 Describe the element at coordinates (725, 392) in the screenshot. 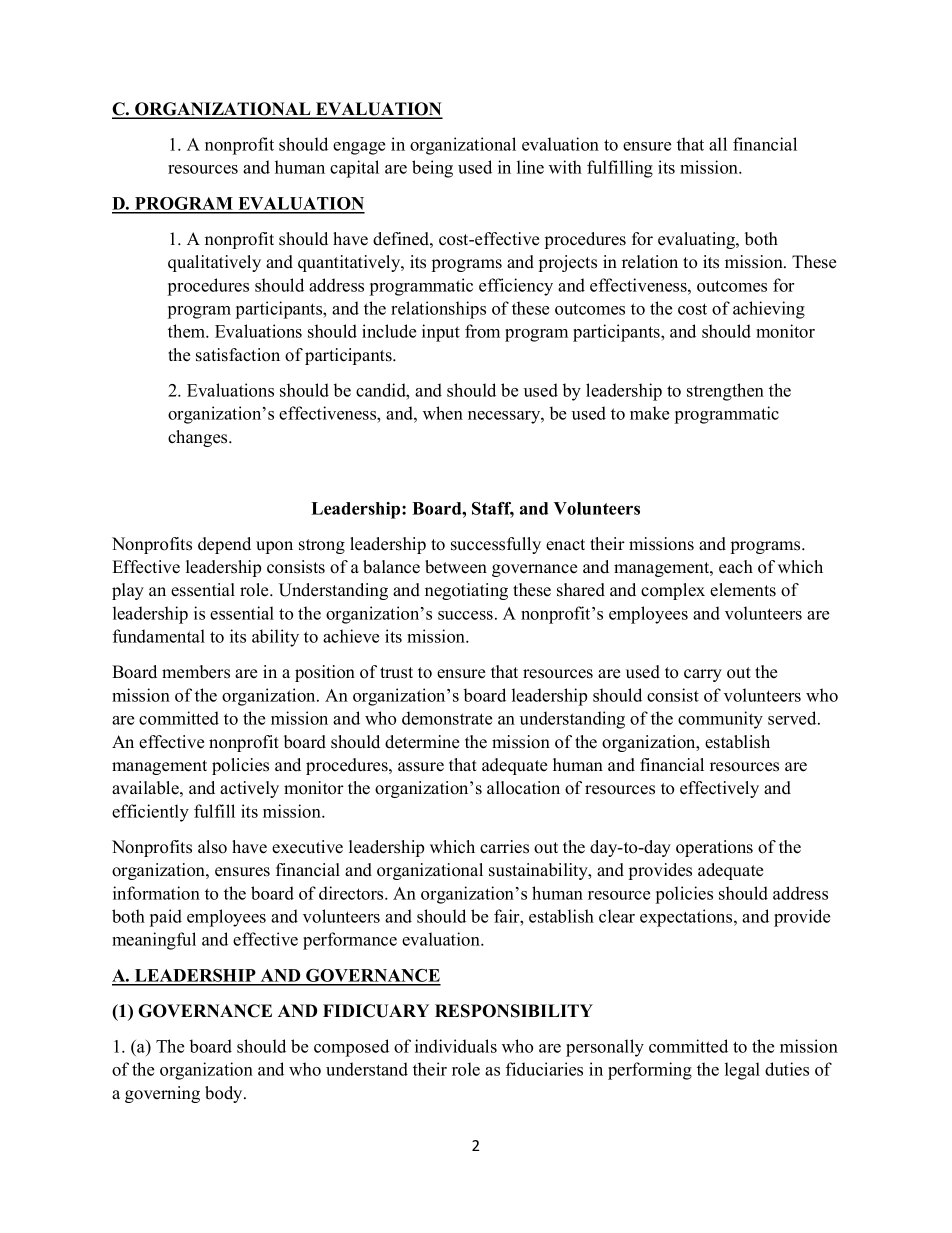

I see `strengthen` at that location.
